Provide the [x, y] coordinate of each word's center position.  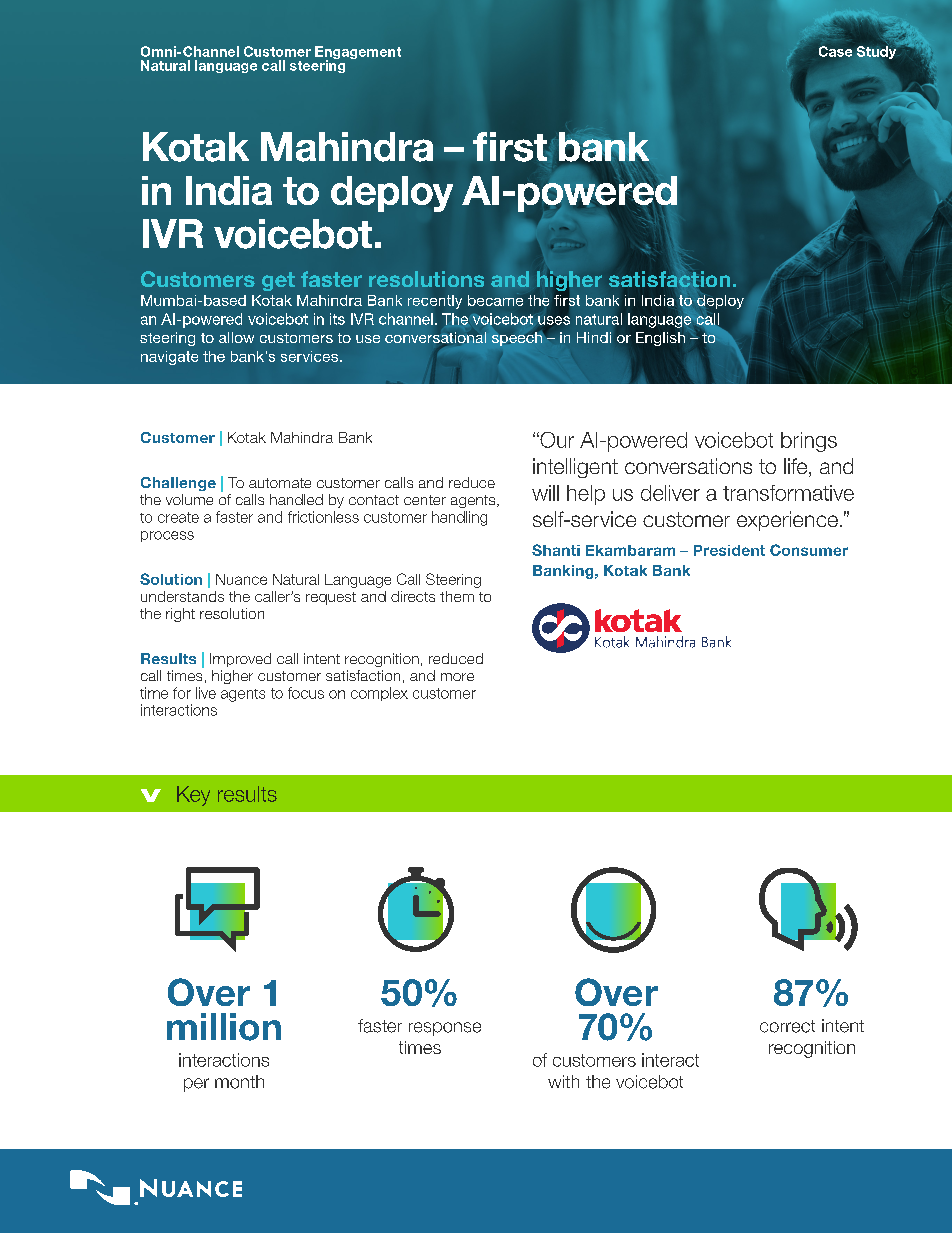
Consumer [809, 550]
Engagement [358, 54]
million [224, 1027]
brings [809, 442]
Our [556, 440]
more [457, 677]
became [495, 300]
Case [835, 51]
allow [236, 337]
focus [306, 693]
